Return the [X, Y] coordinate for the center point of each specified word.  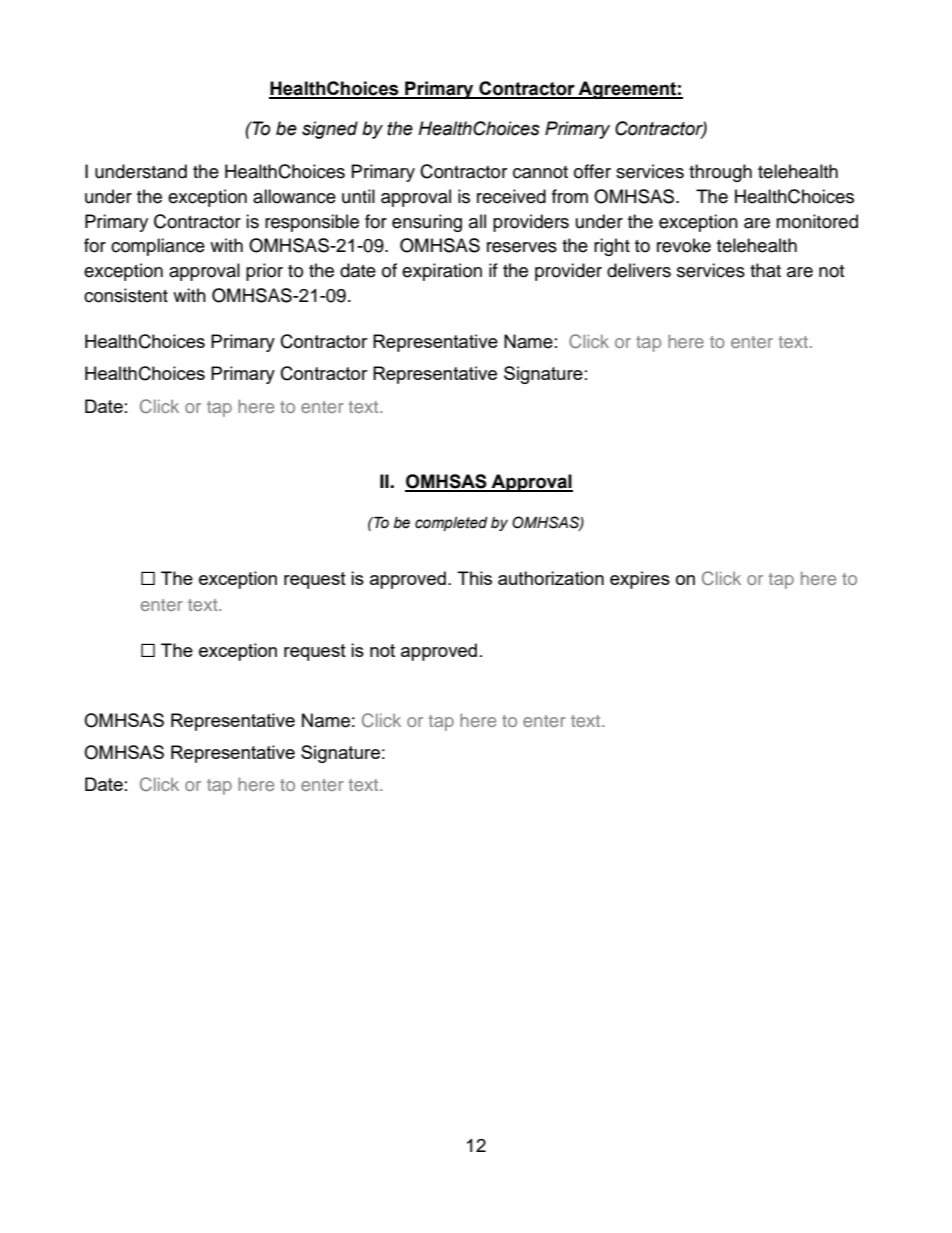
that [765, 270]
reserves [522, 247]
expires [640, 580]
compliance [158, 247]
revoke [684, 245]
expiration [442, 272]
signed [330, 130]
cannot [540, 172]
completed [451, 524]
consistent [126, 295]
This [474, 578]
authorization [551, 578]
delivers [639, 270]
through [720, 173]
